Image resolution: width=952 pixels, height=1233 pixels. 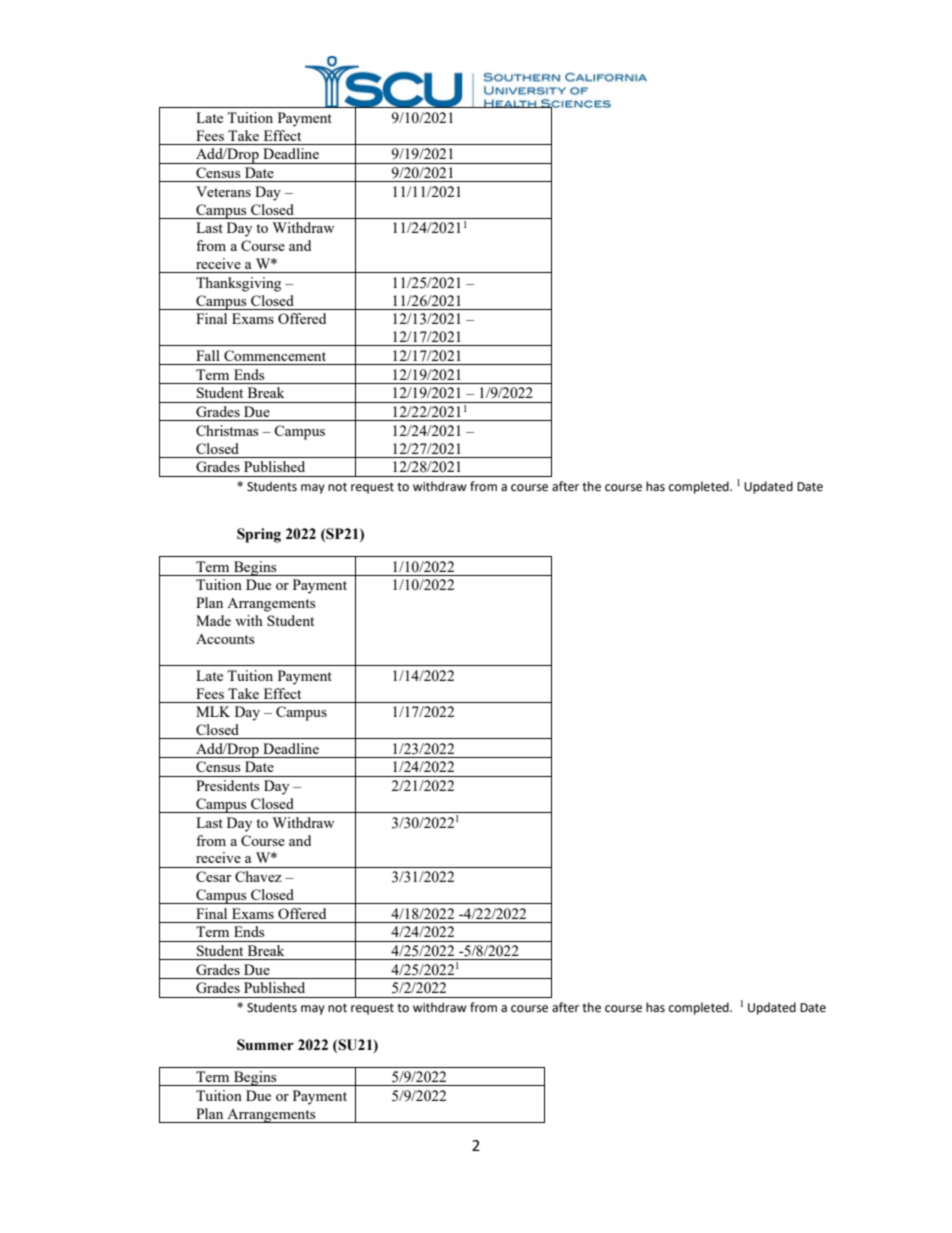 What do you see at coordinates (275, 355) in the screenshot?
I see `Commencement` at bounding box center [275, 355].
